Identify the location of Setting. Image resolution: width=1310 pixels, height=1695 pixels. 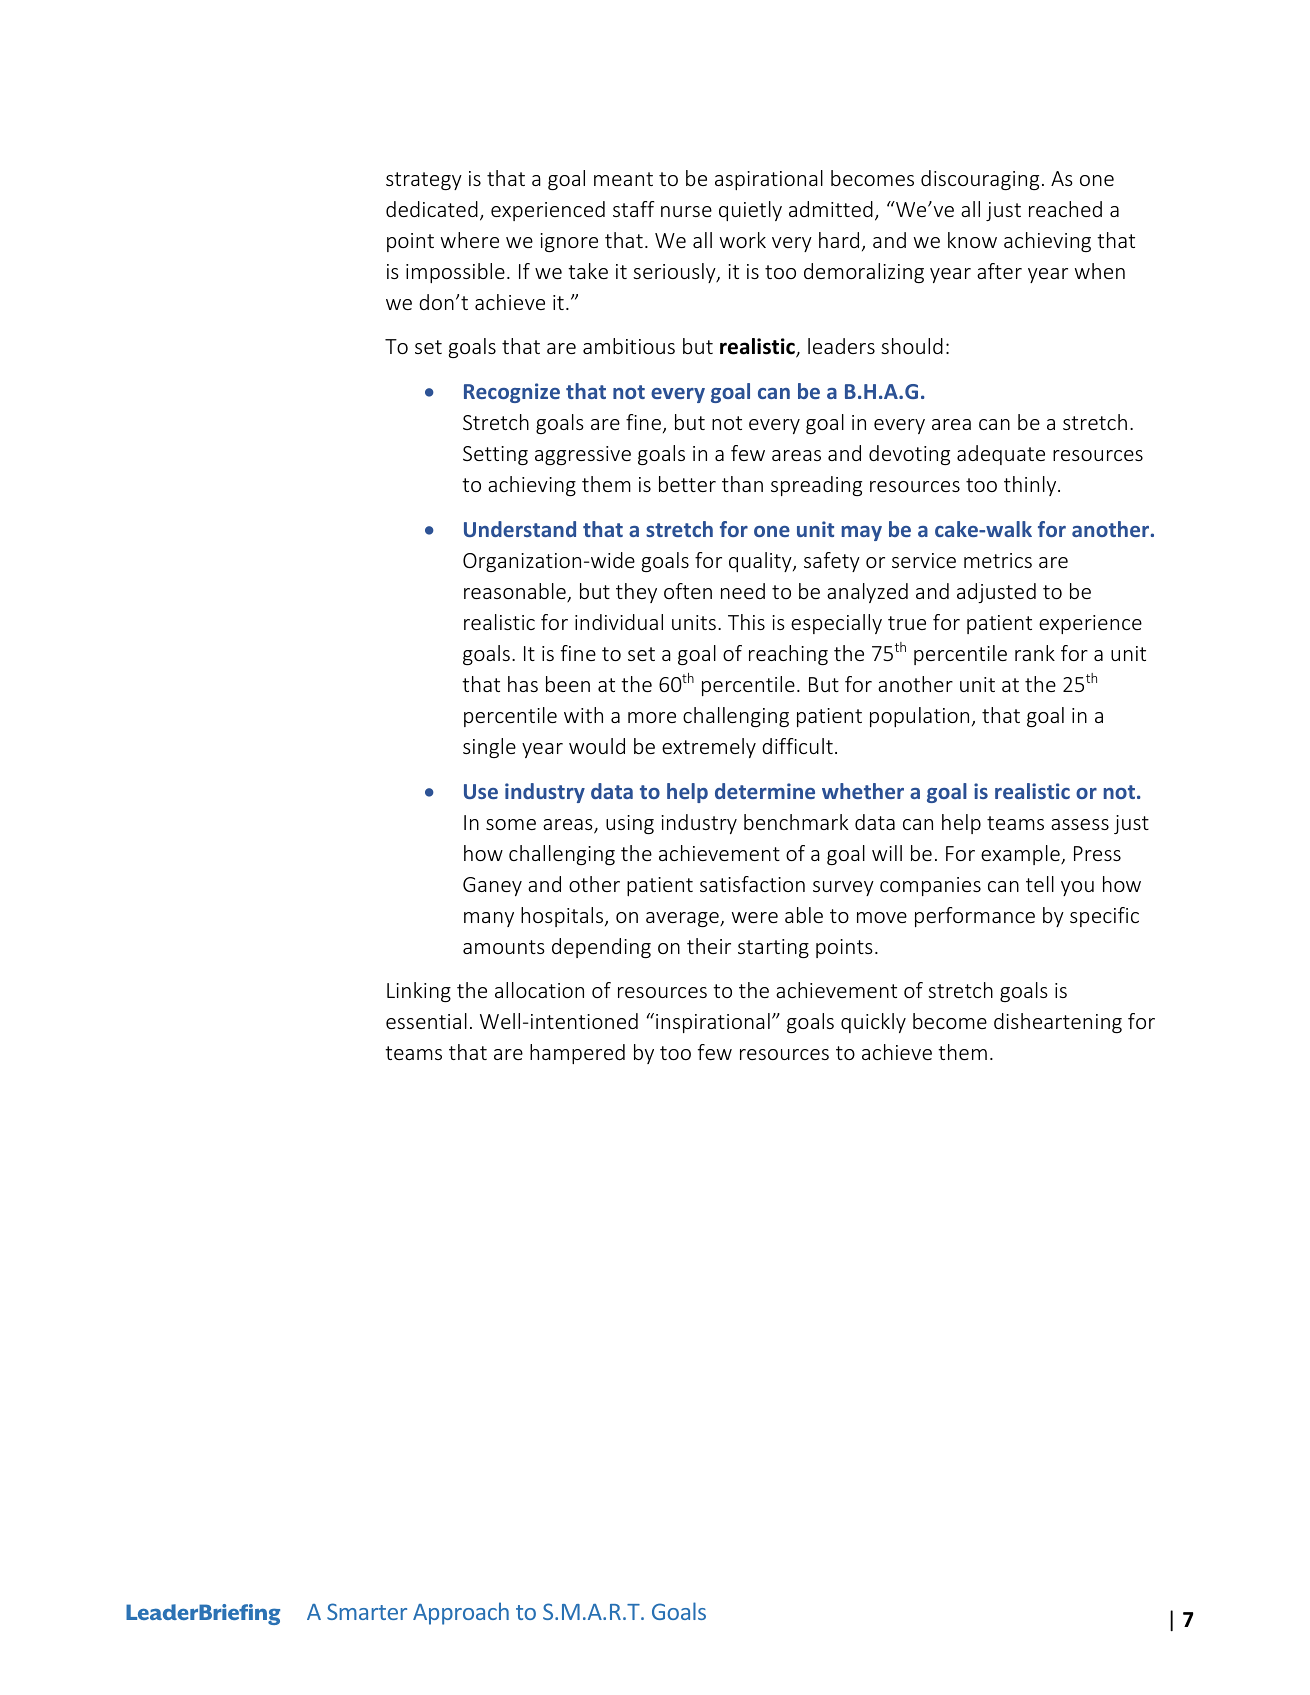
(495, 455).
